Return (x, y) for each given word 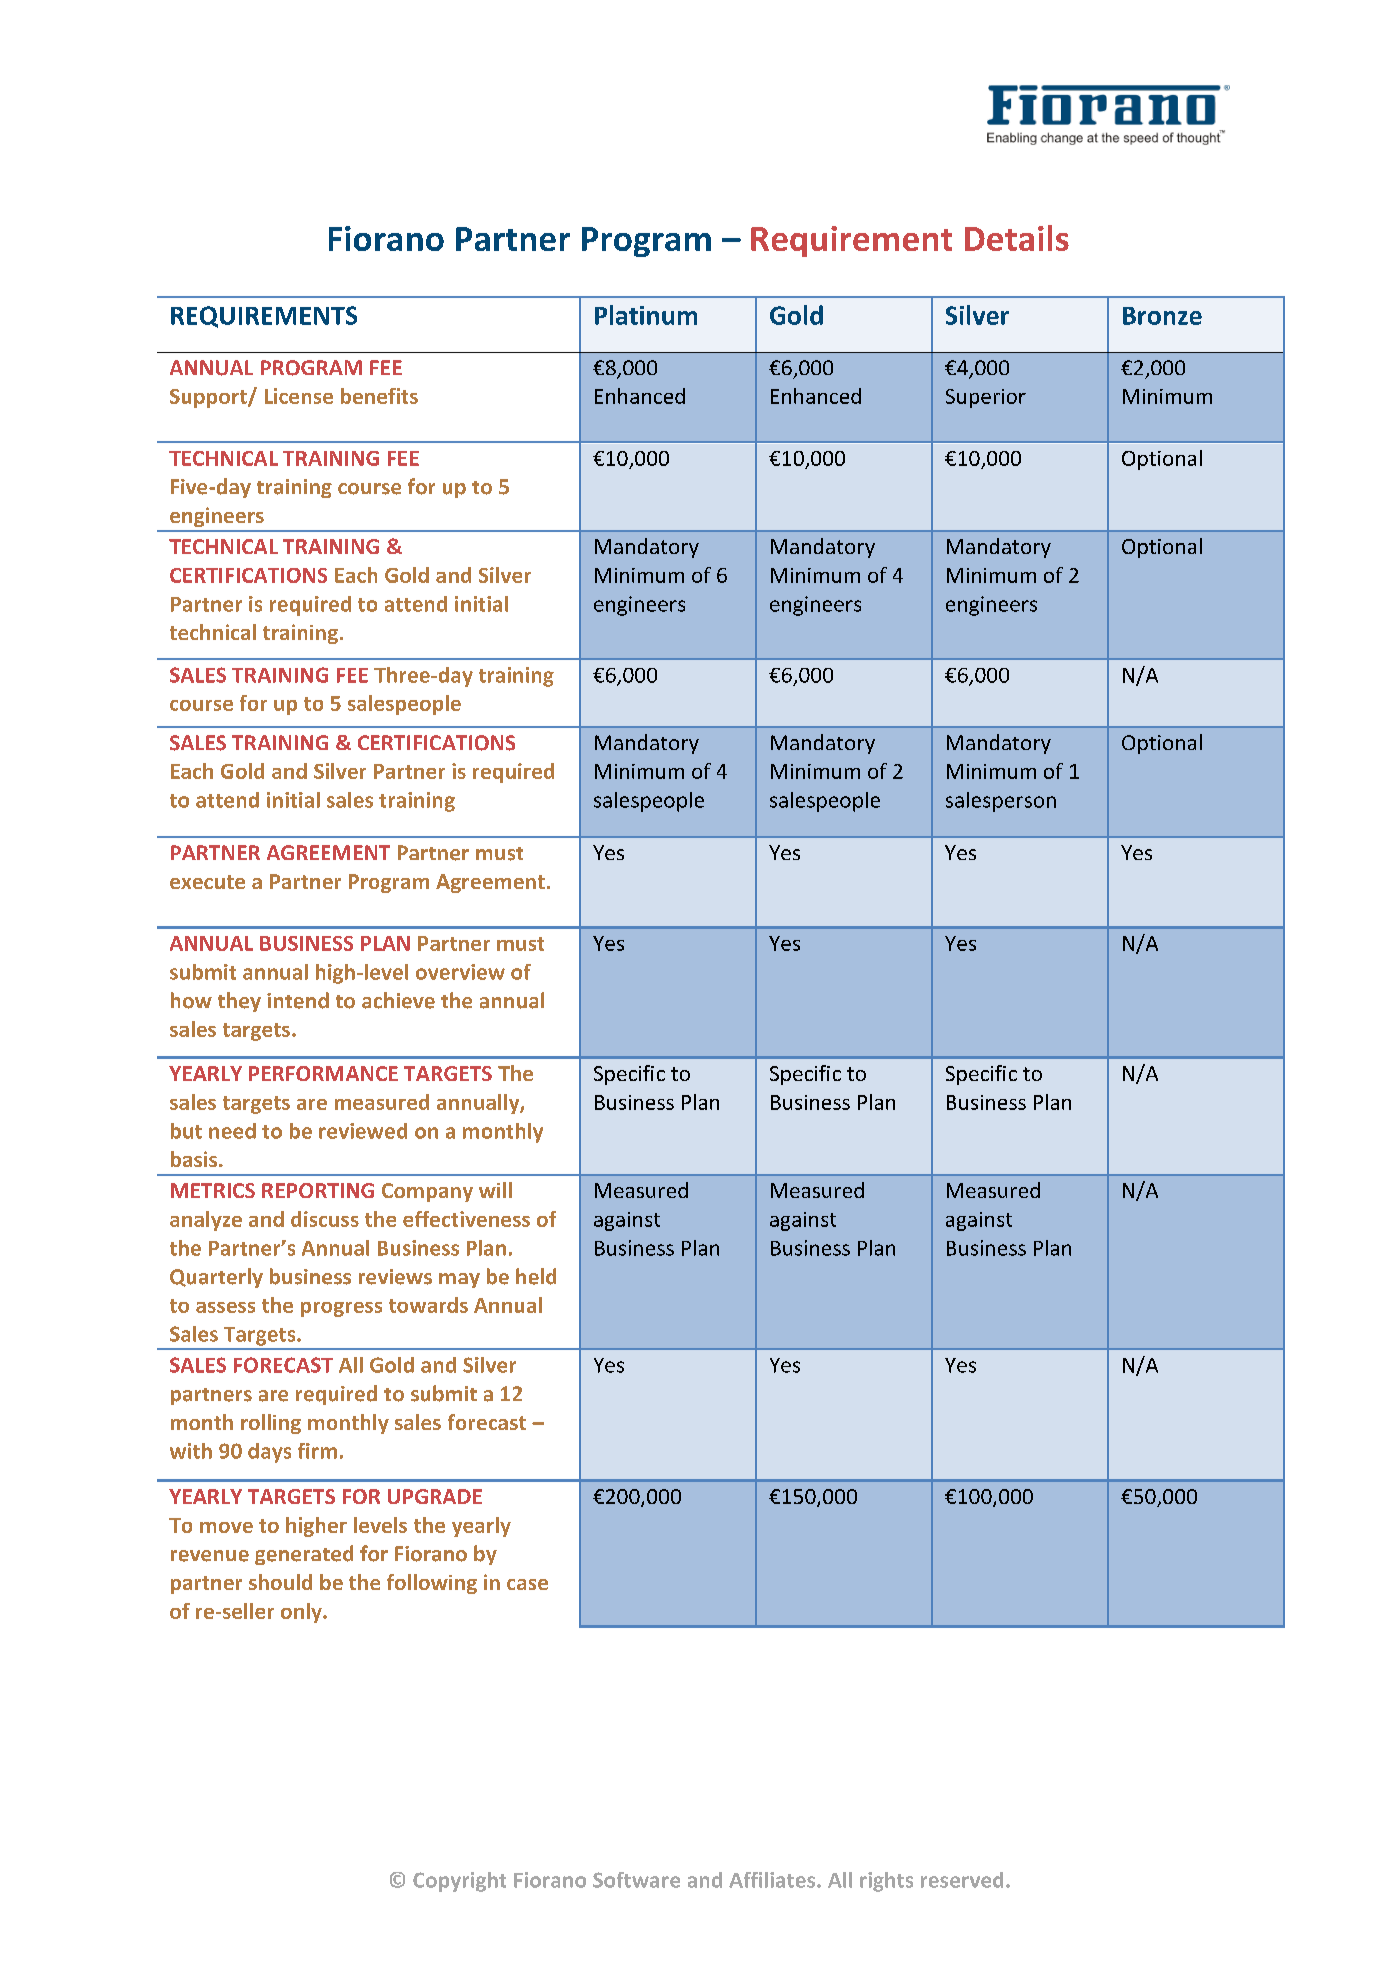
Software (636, 1880)
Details (1017, 238)
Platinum (646, 315)
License (299, 396)
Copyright (459, 1882)
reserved (962, 1880)
